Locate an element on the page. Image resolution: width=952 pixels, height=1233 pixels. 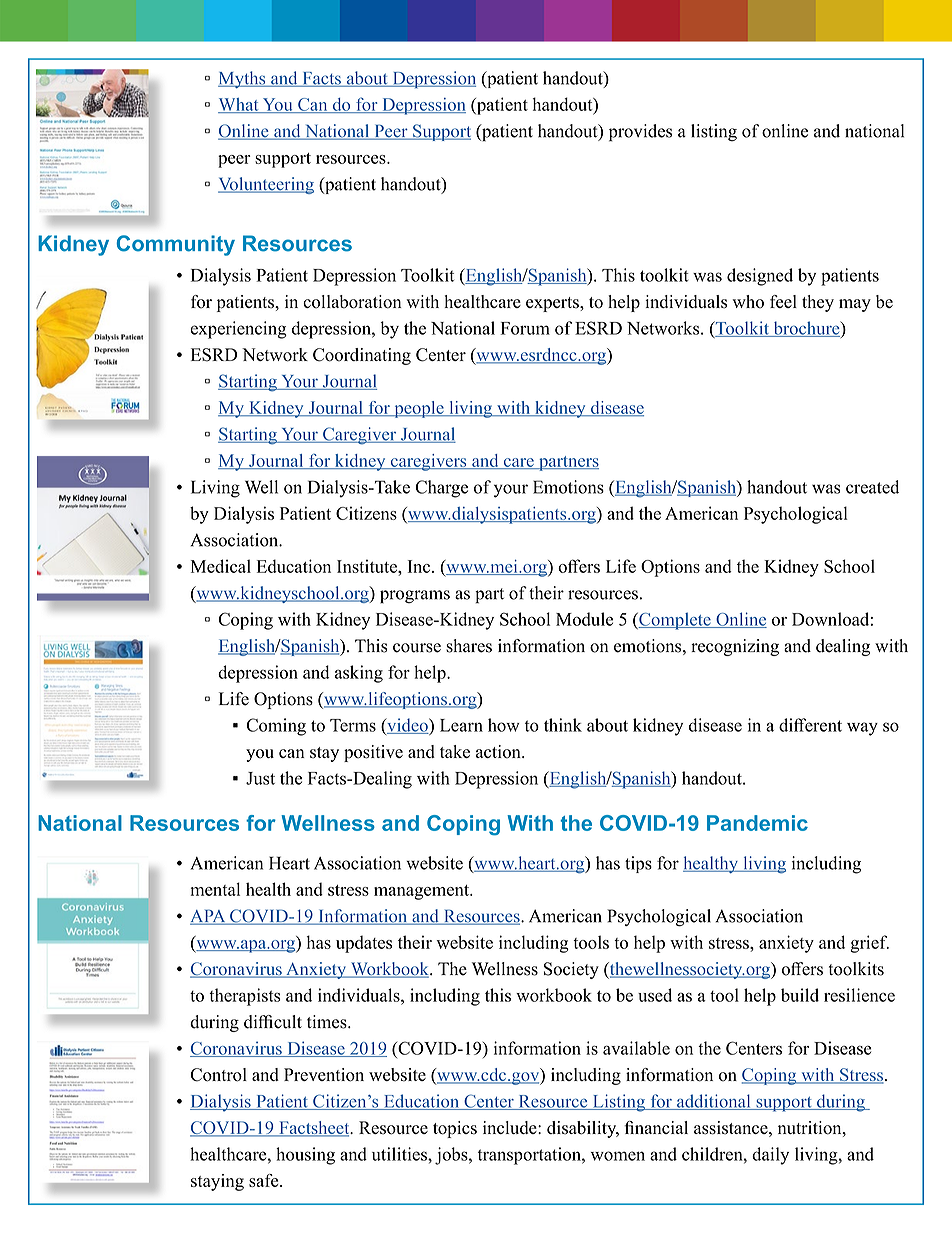
shares is located at coordinates (469, 646).
